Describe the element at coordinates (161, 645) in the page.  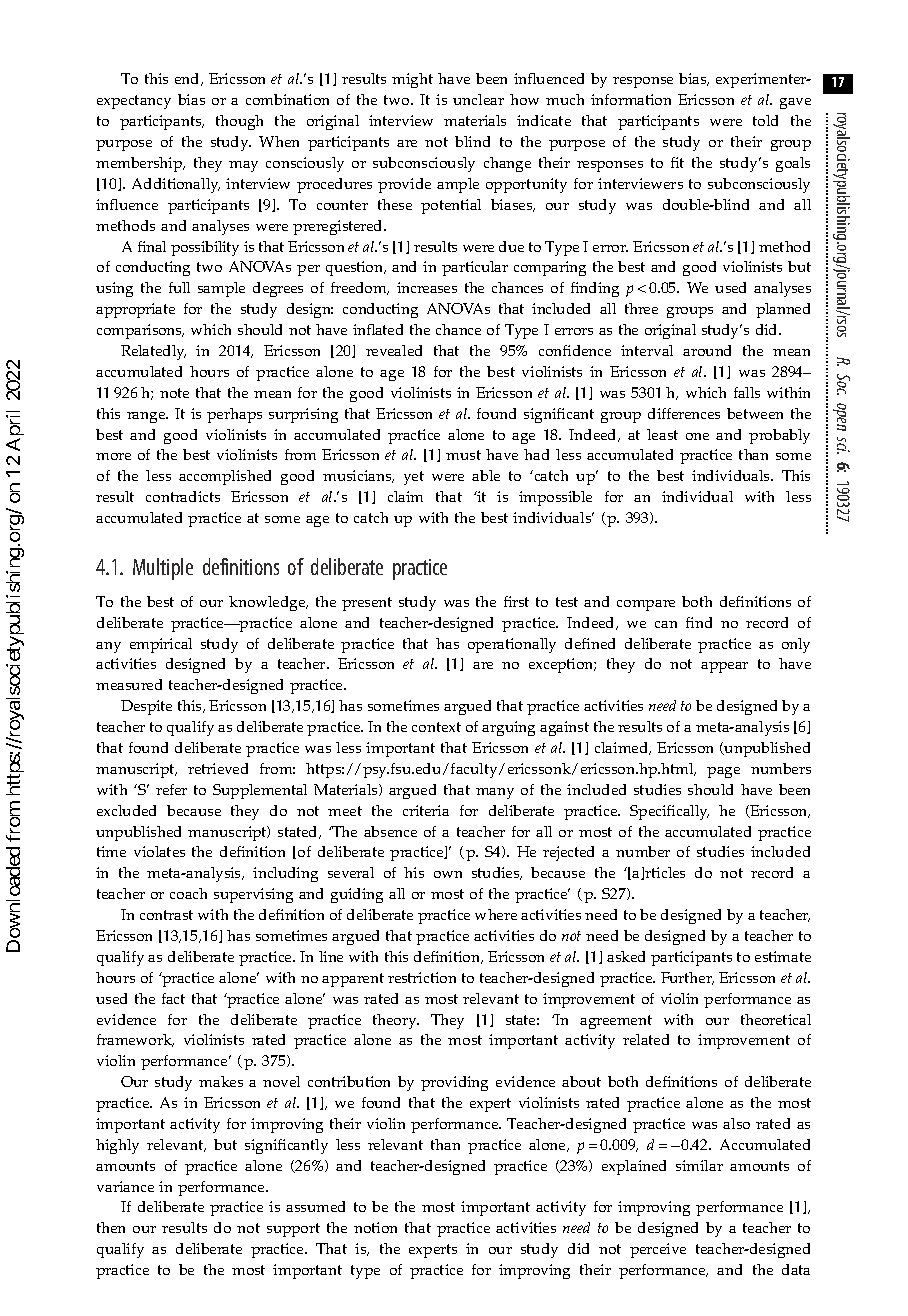
I see `empirical` at that location.
